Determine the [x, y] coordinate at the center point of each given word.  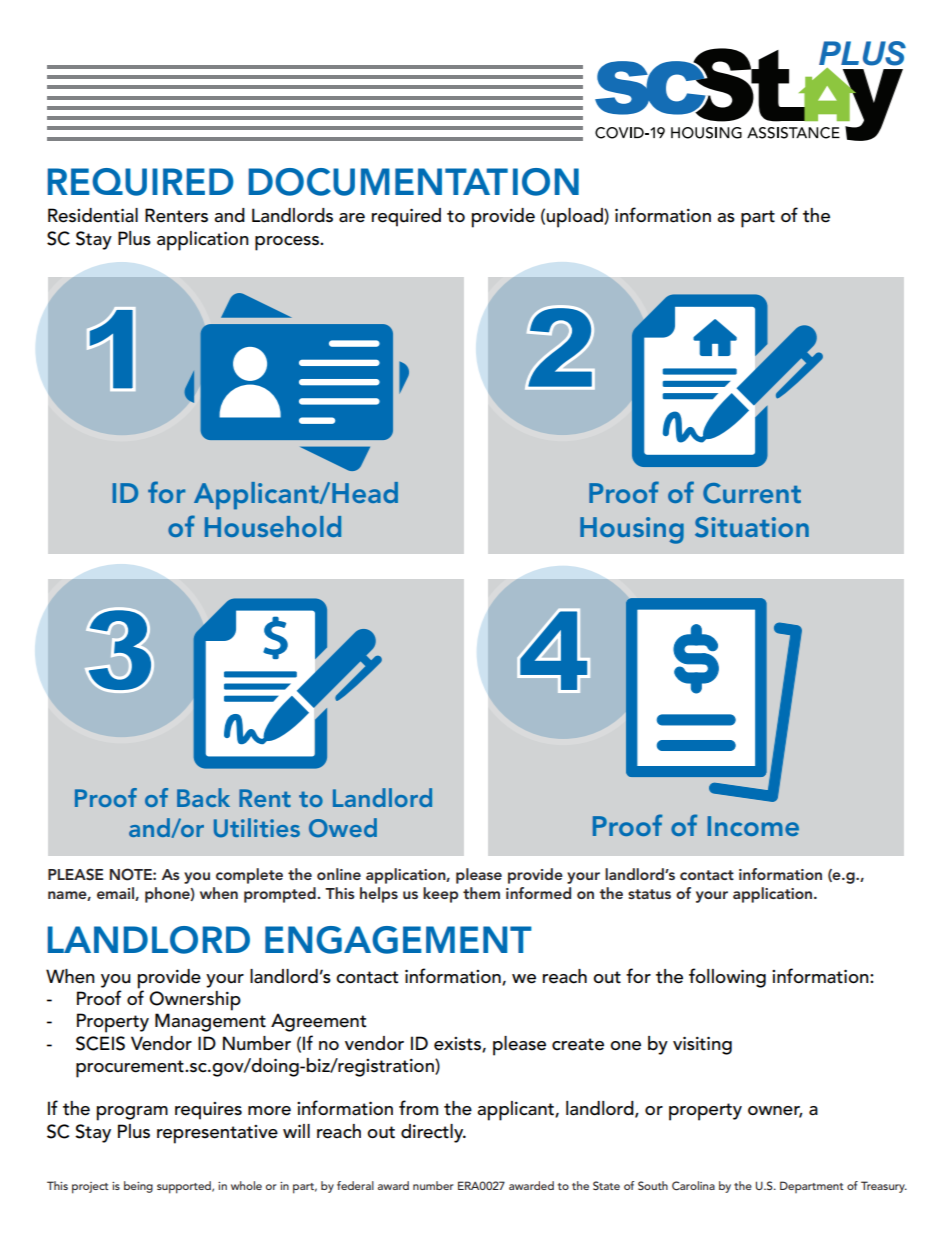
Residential [93, 215]
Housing [632, 530]
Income [753, 826]
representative [217, 1134]
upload [576, 218]
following [727, 978]
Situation [752, 527]
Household [273, 526]
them [481, 893]
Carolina [693, 1186]
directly [433, 1133]
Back [203, 797]
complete [249, 876]
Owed [343, 828]
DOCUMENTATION [414, 182]
